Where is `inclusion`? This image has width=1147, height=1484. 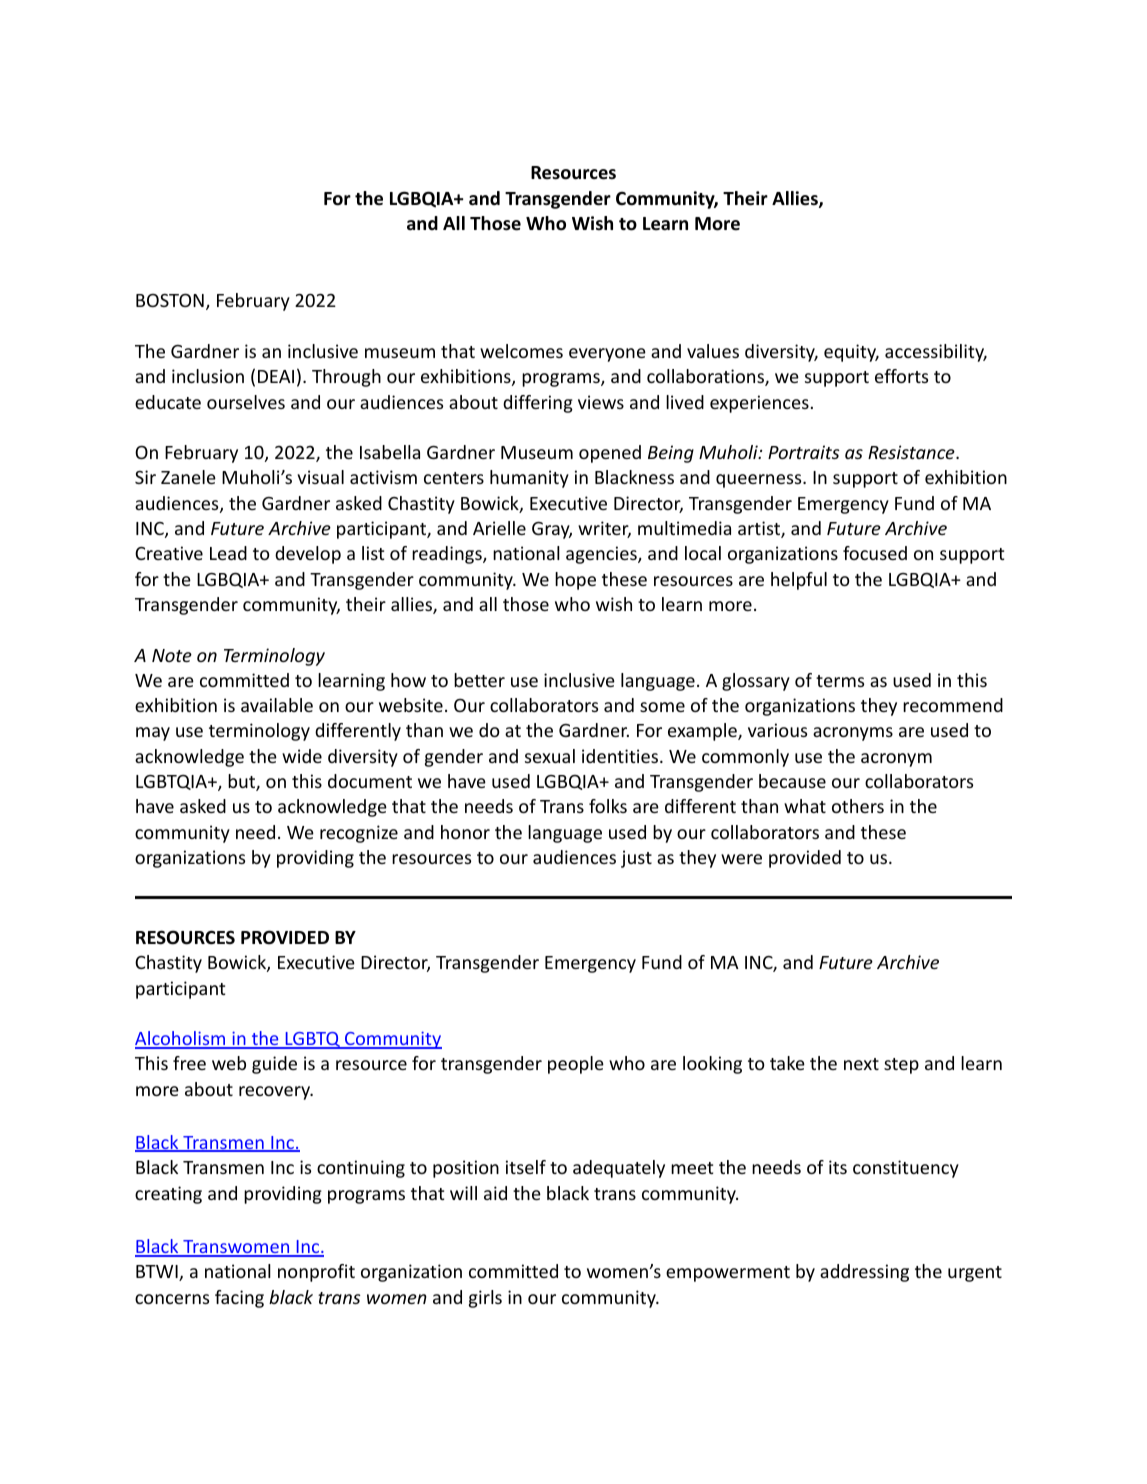
inclusion is located at coordinates (208, 376).
